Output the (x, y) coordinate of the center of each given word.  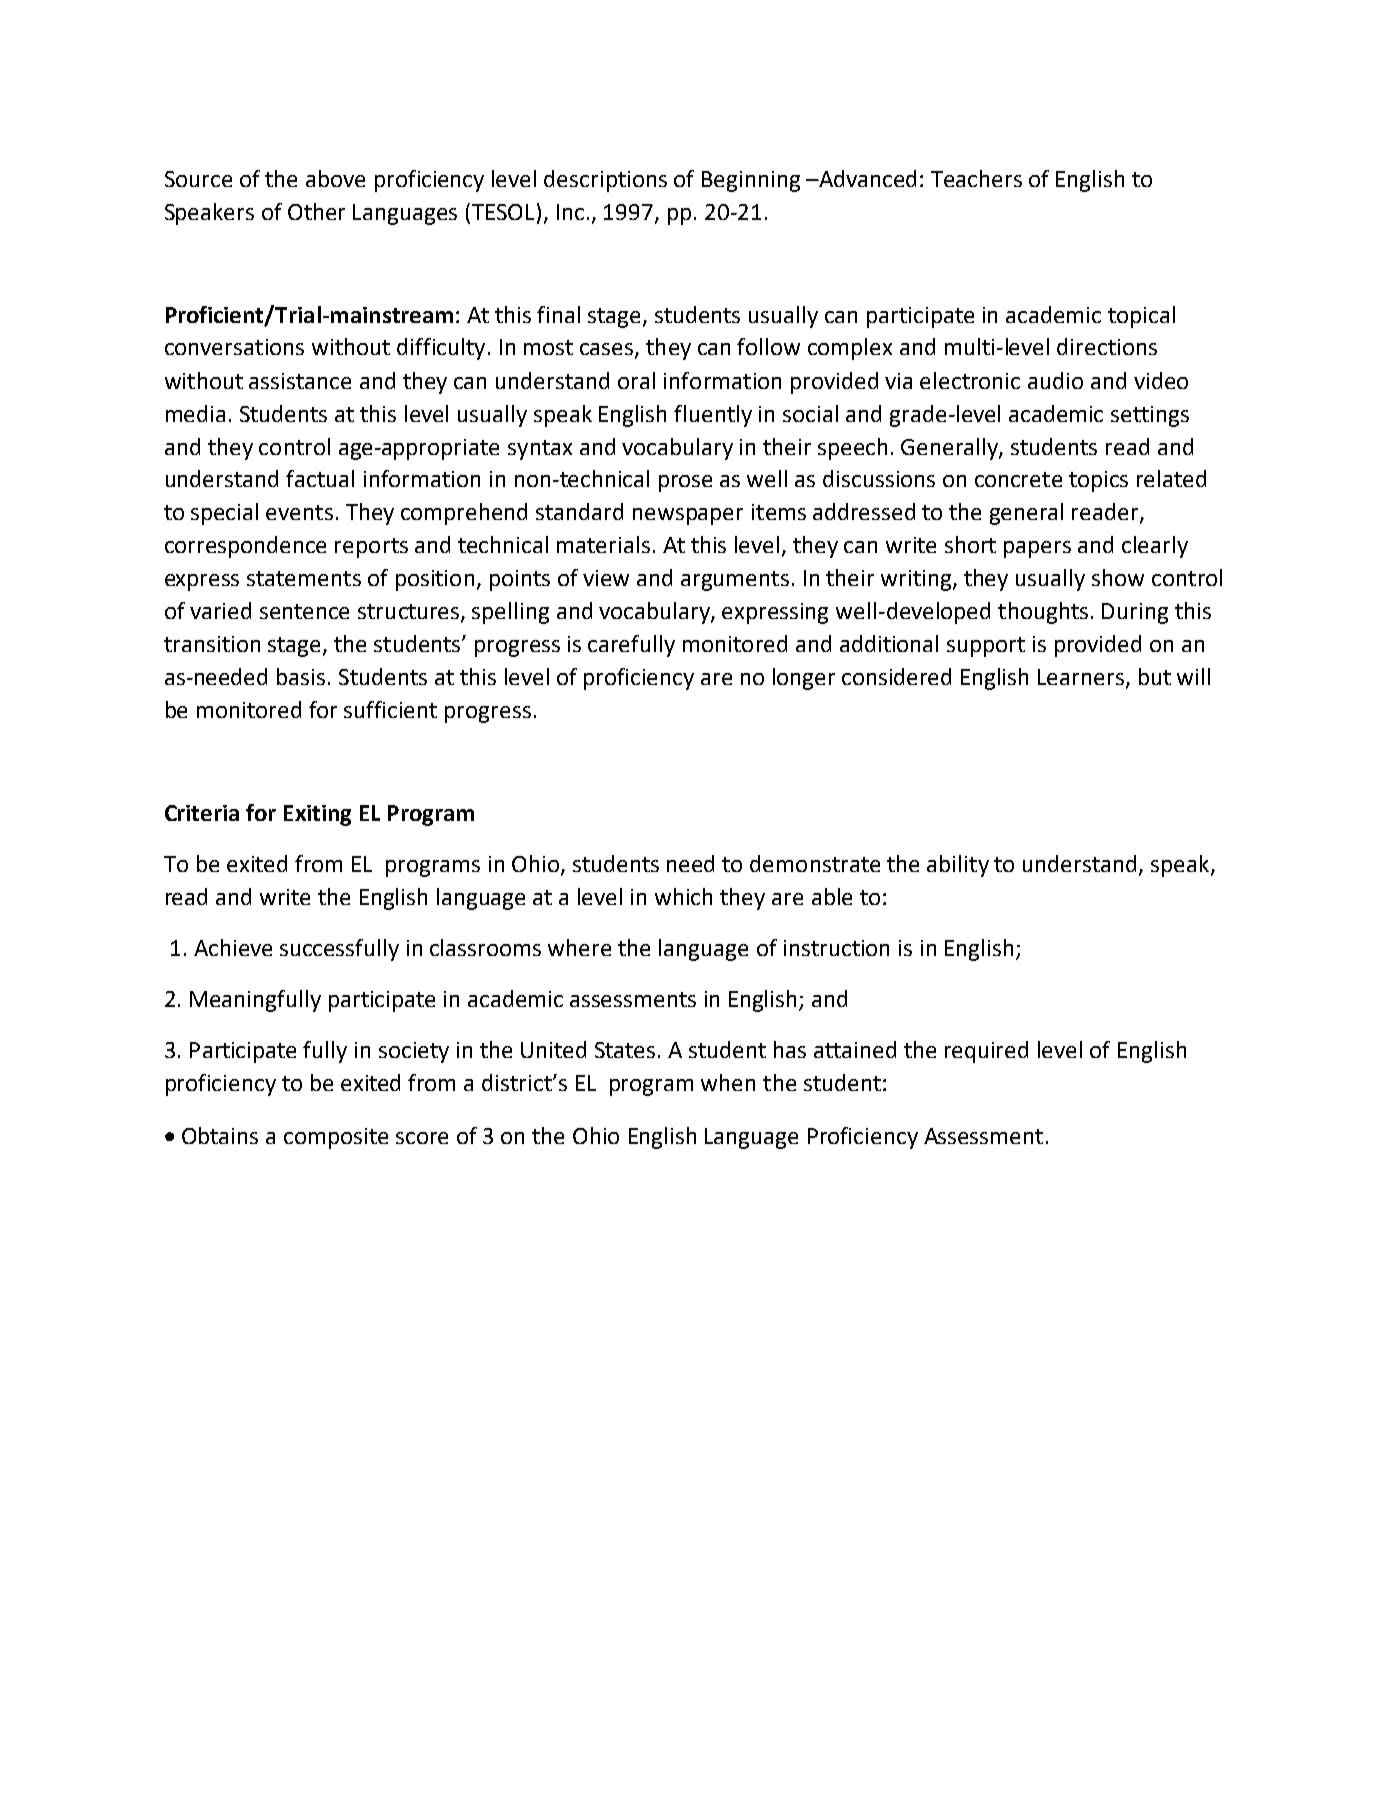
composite (336, 1138)
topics (1098, 481)
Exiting (317, 815)
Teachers (976, 178)
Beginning (751, 181)
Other (316, 211)
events (299, 512)
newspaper (688, 516)
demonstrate (815, 863)
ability (958, 866)
